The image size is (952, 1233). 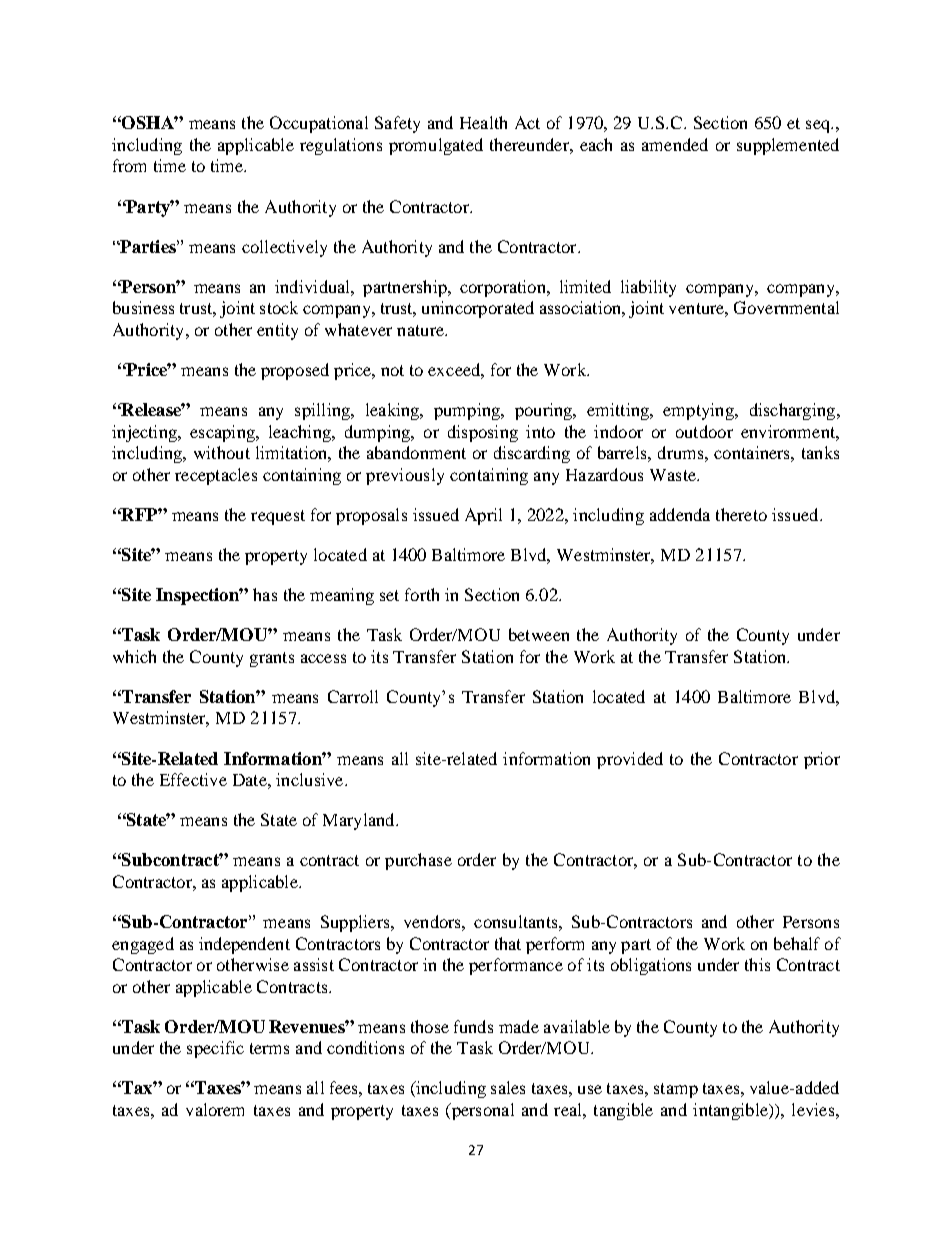 I want to click on forth, so click(x=422, y=594).
